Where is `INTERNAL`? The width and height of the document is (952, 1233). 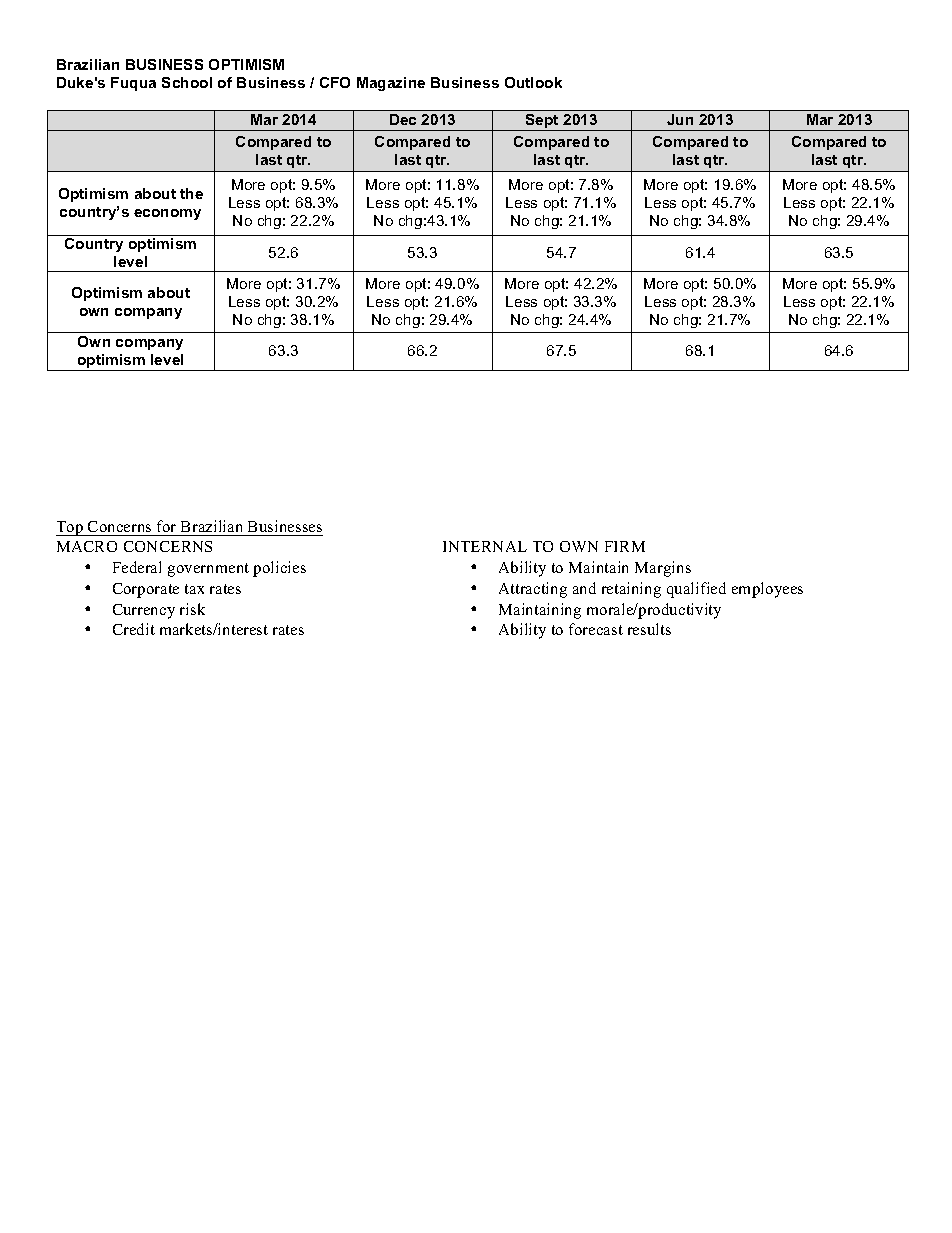
INTERNAL is located at coordinates (485, 546).
